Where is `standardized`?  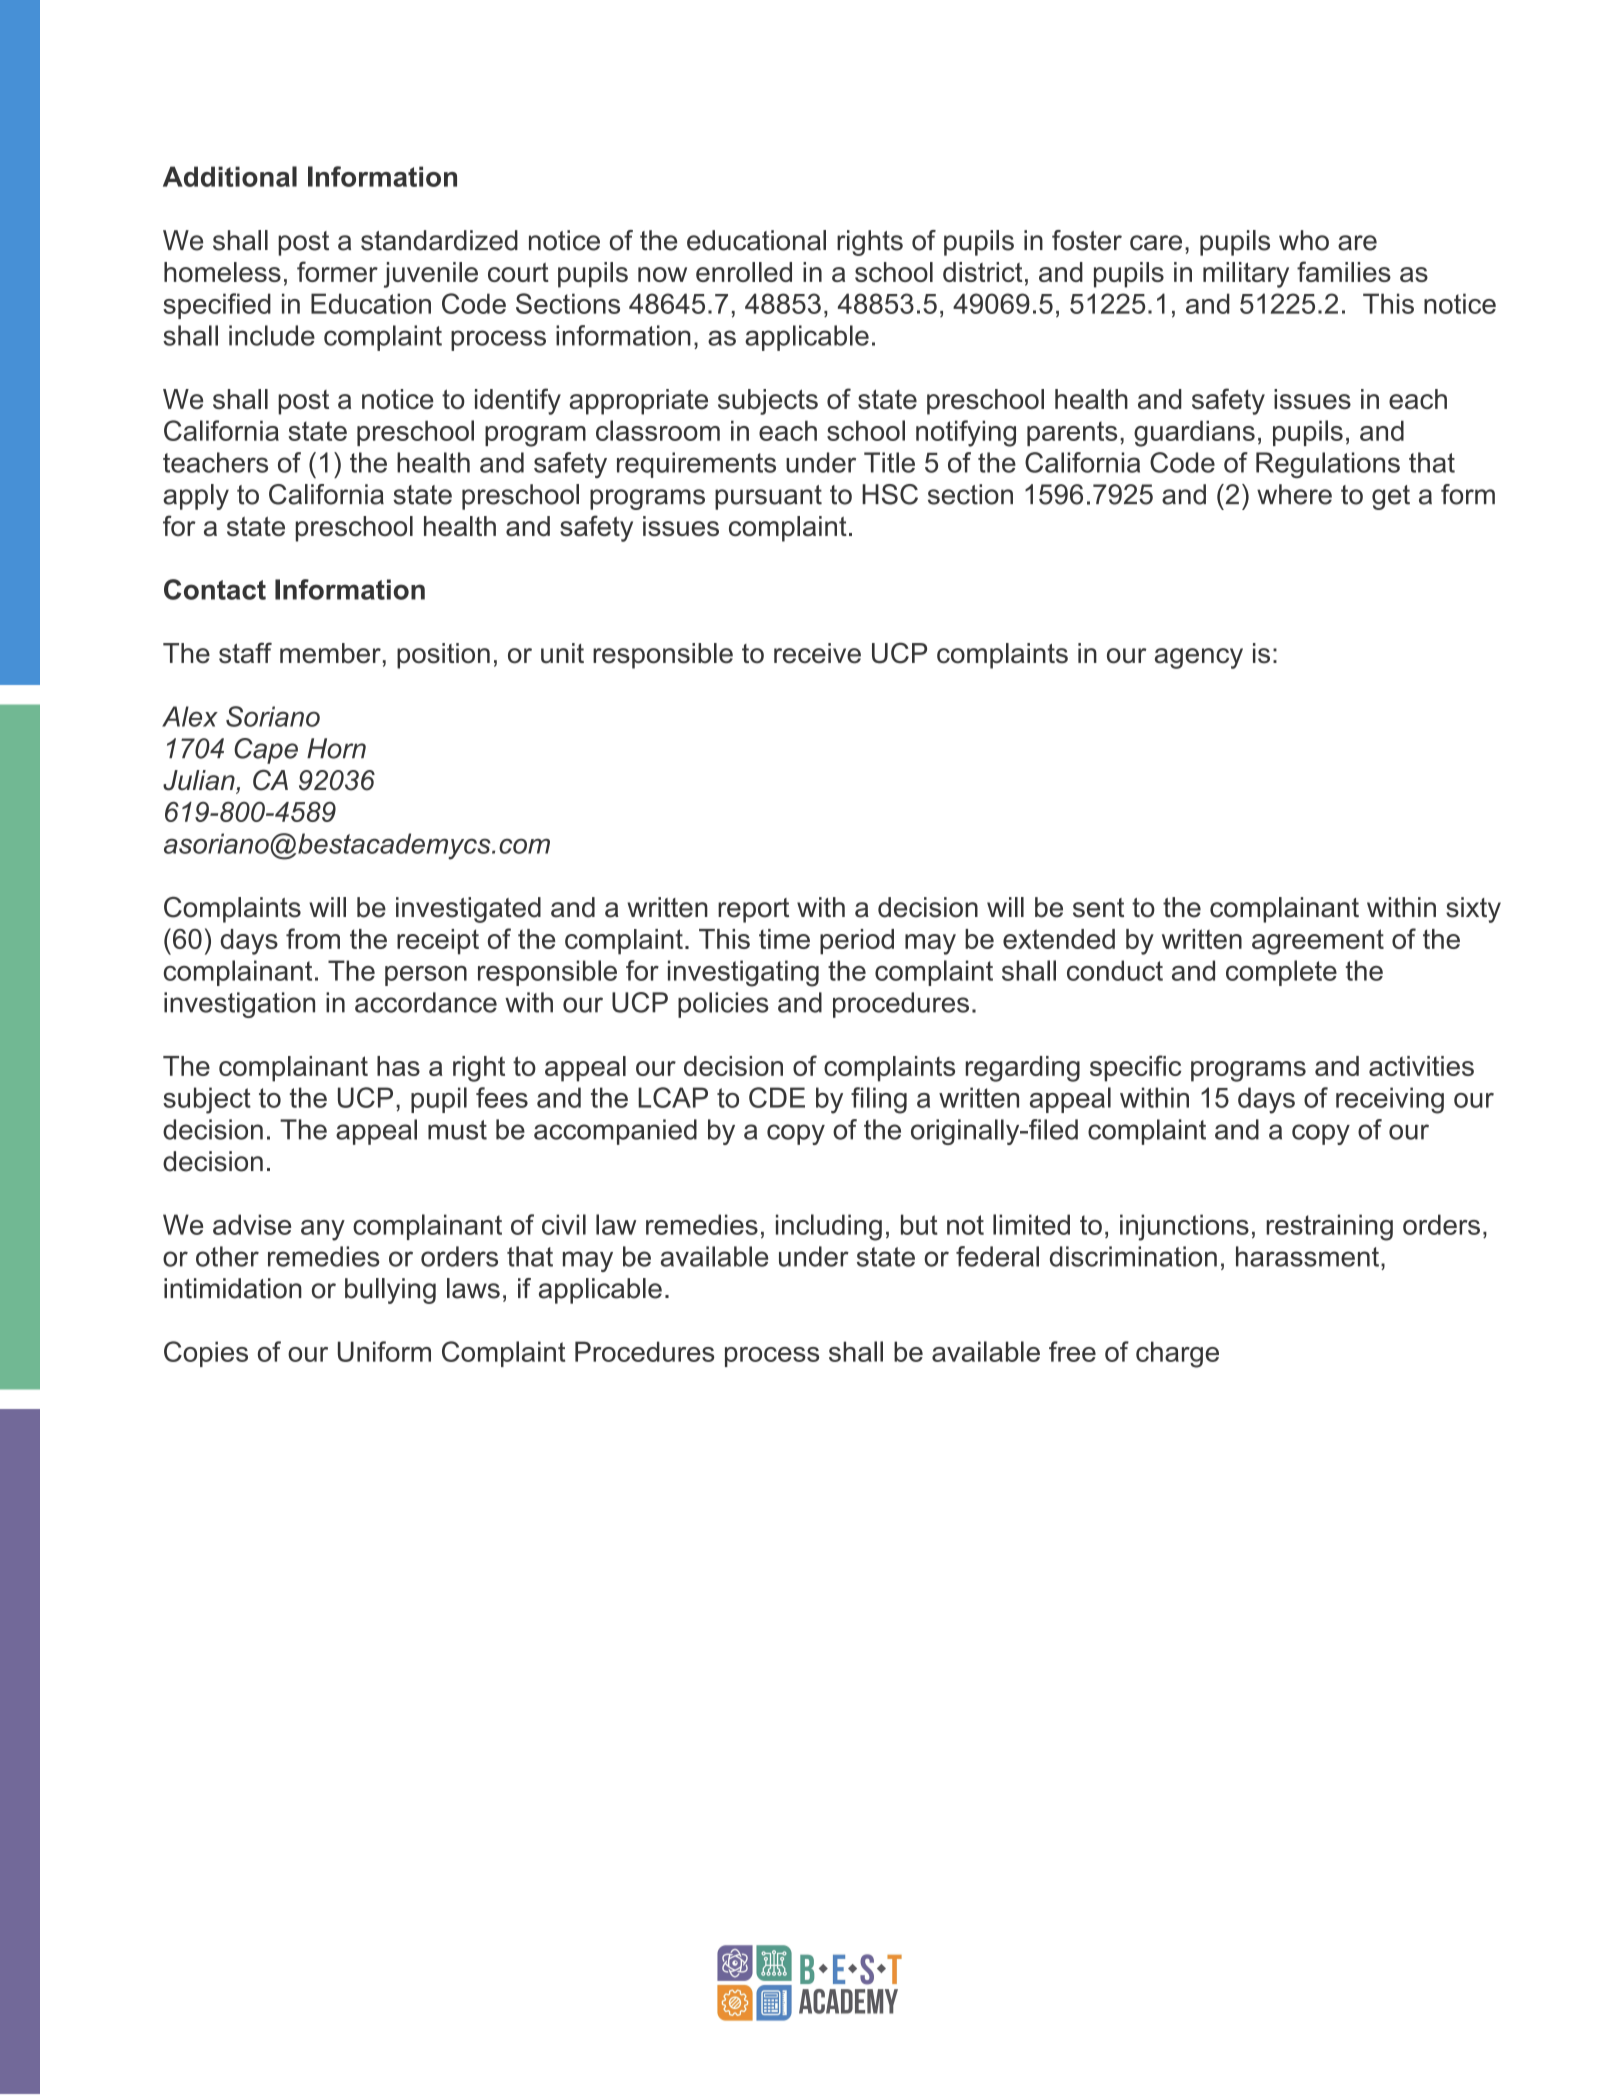
standardized is located at coordinates (439, 240).
